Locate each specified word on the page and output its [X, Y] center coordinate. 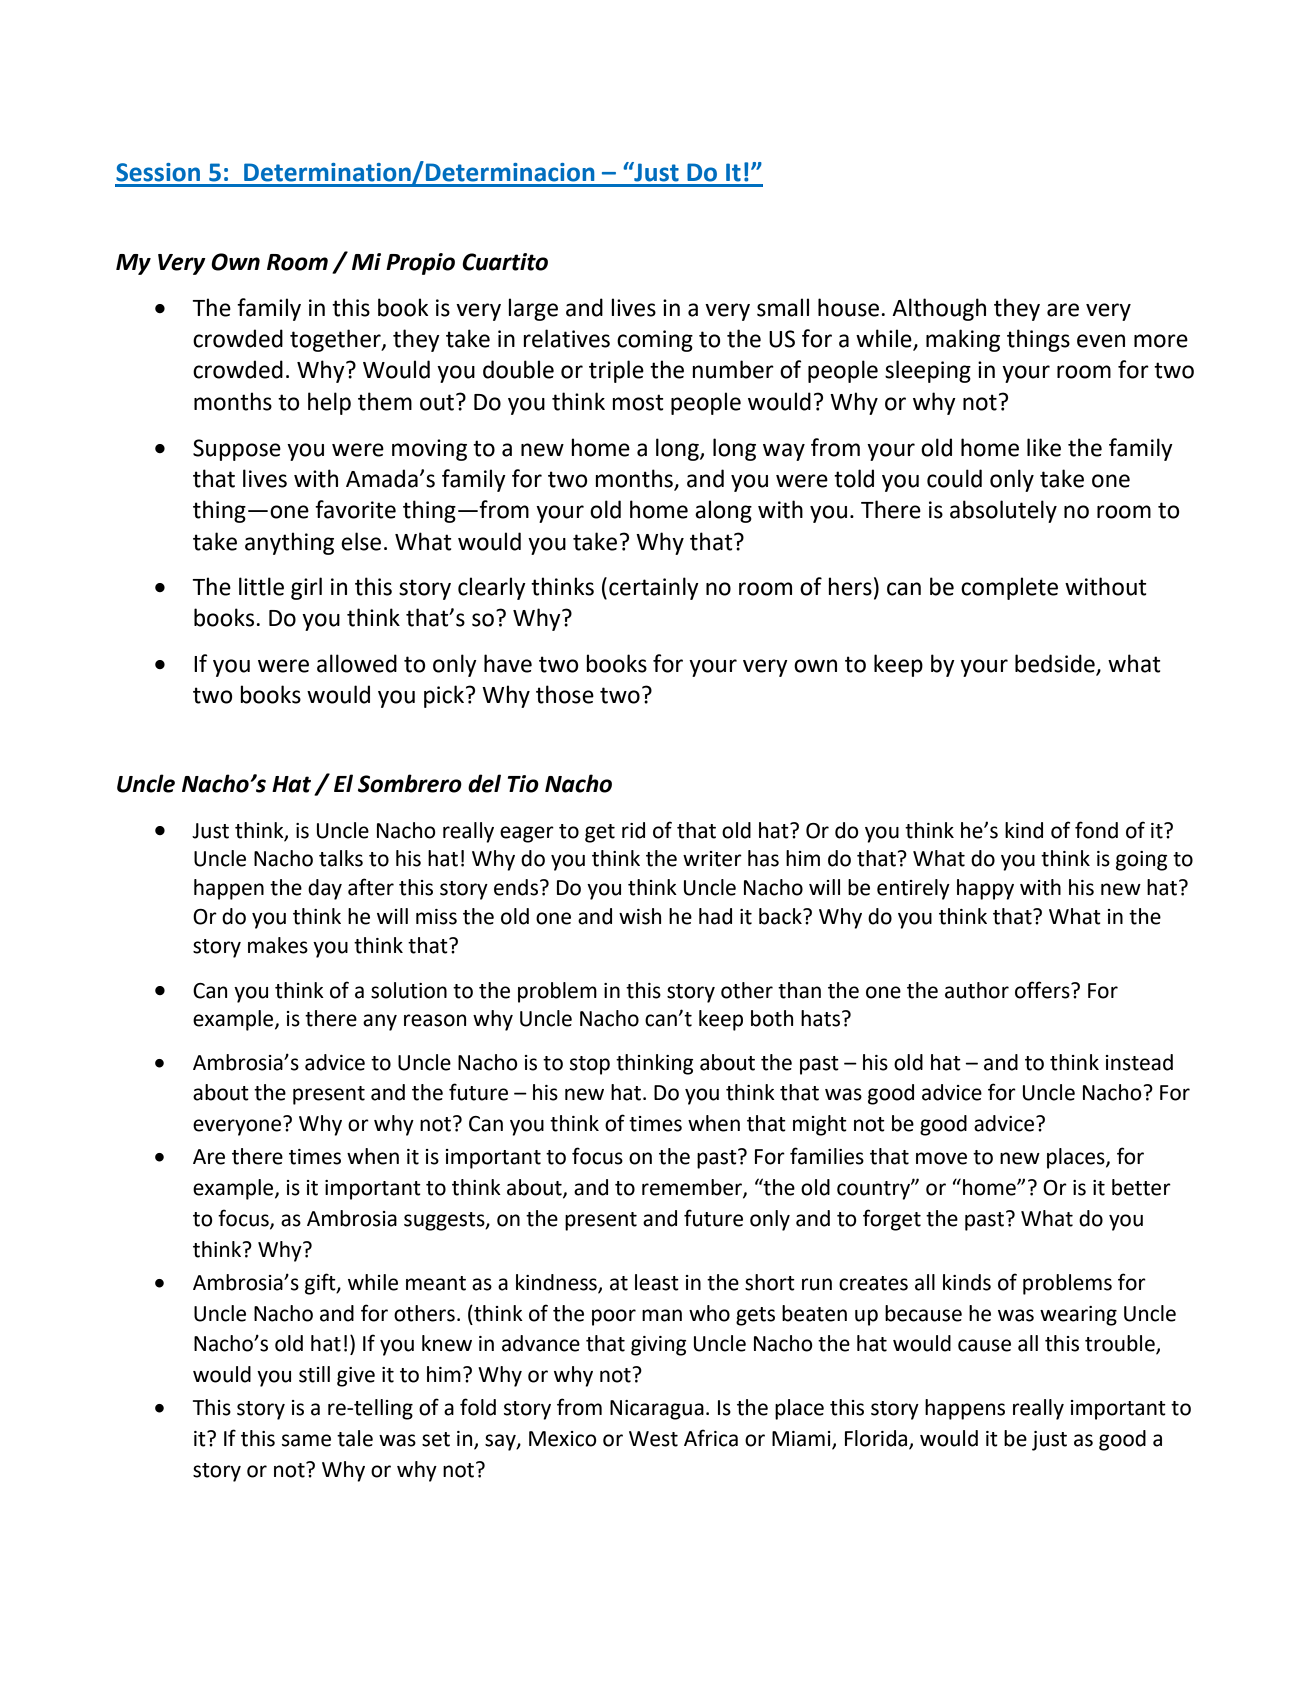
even [1101, 341]
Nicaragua [657, 1410]
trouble [1121, 1344]
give [356, 1377]
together [336, 340]
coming [655, 341]
